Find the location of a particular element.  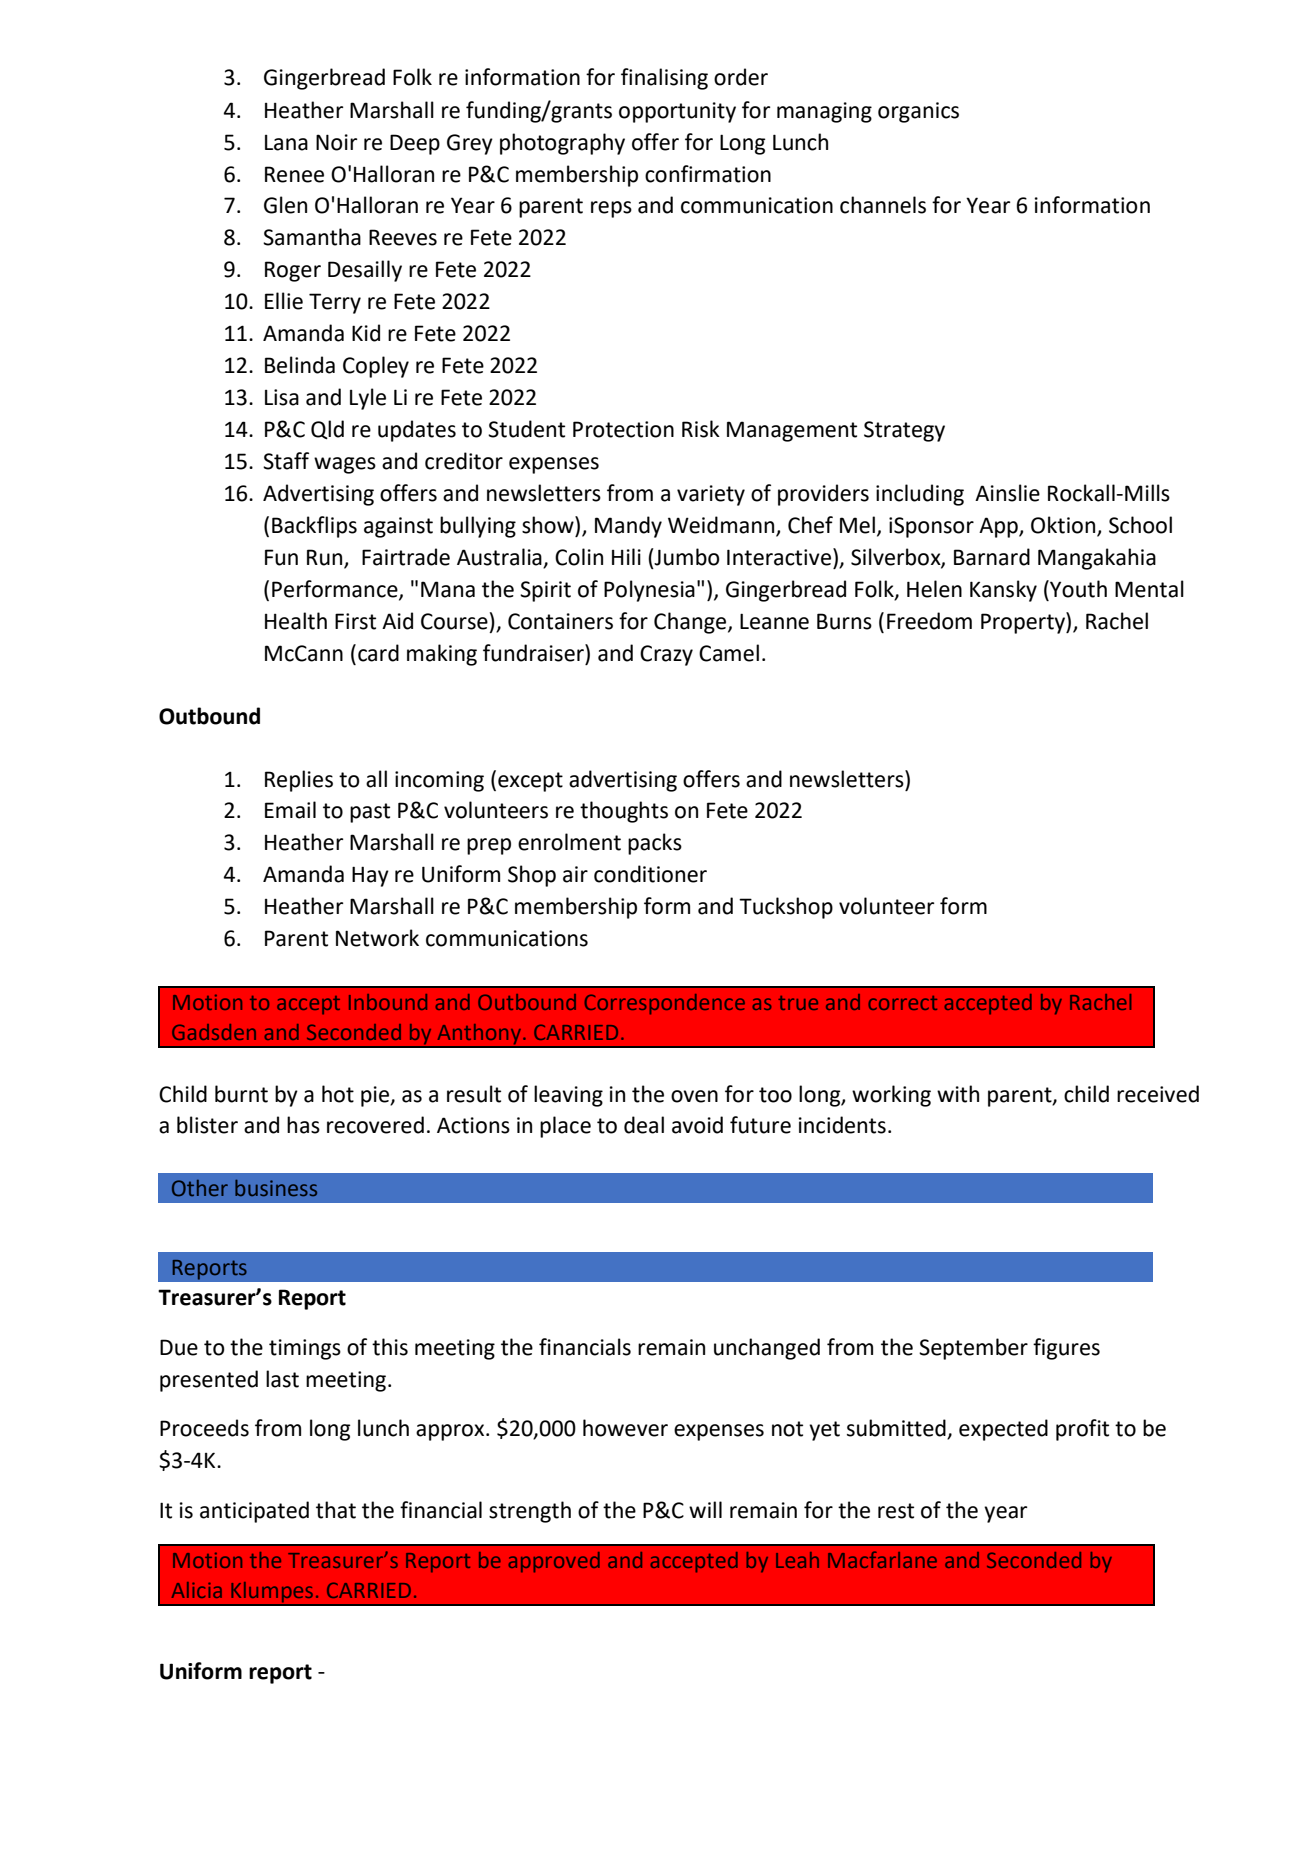

Polynesia is located at coordinates (649, 591).
